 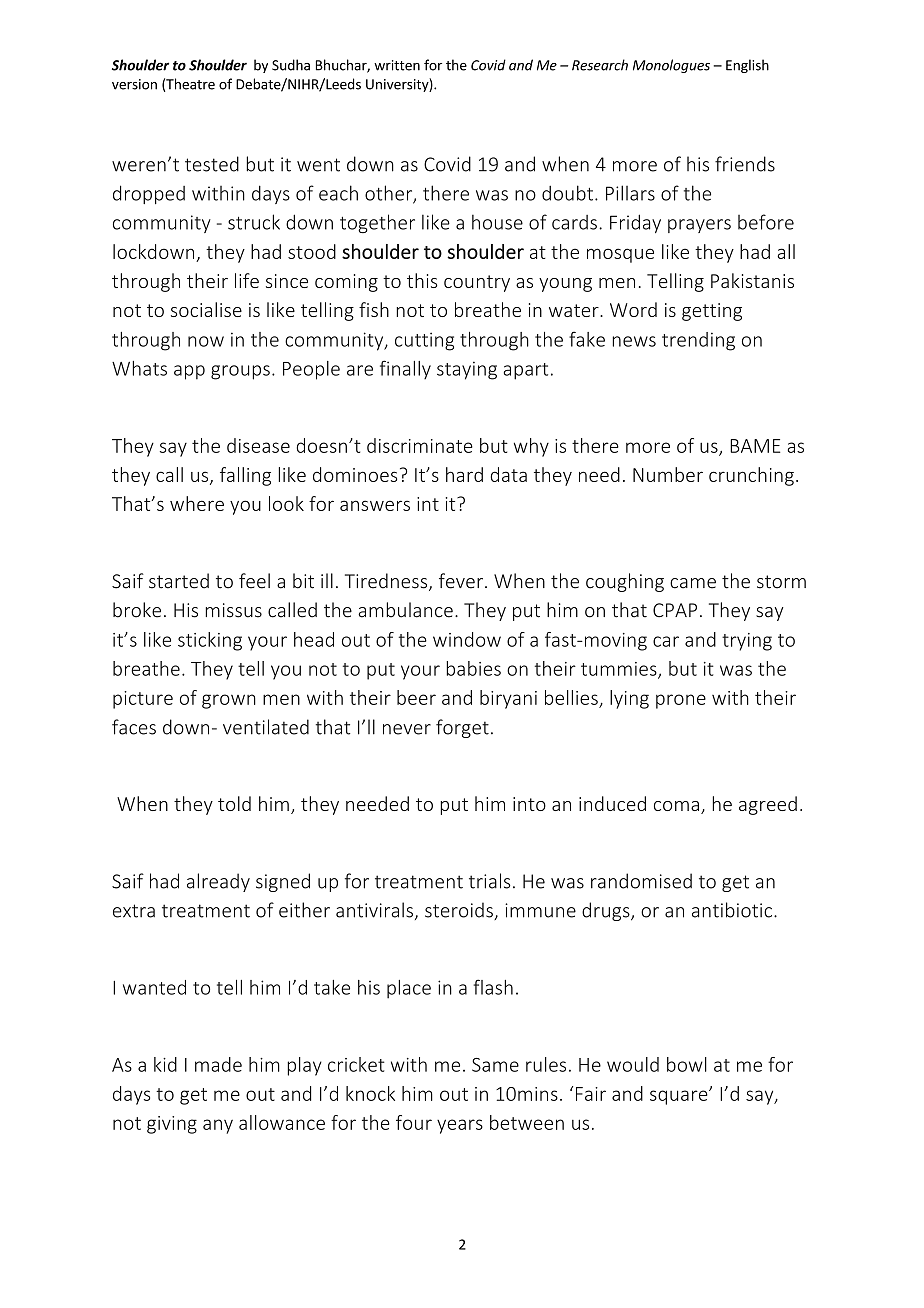 I want to click on written, so click(x=397, y=65).
